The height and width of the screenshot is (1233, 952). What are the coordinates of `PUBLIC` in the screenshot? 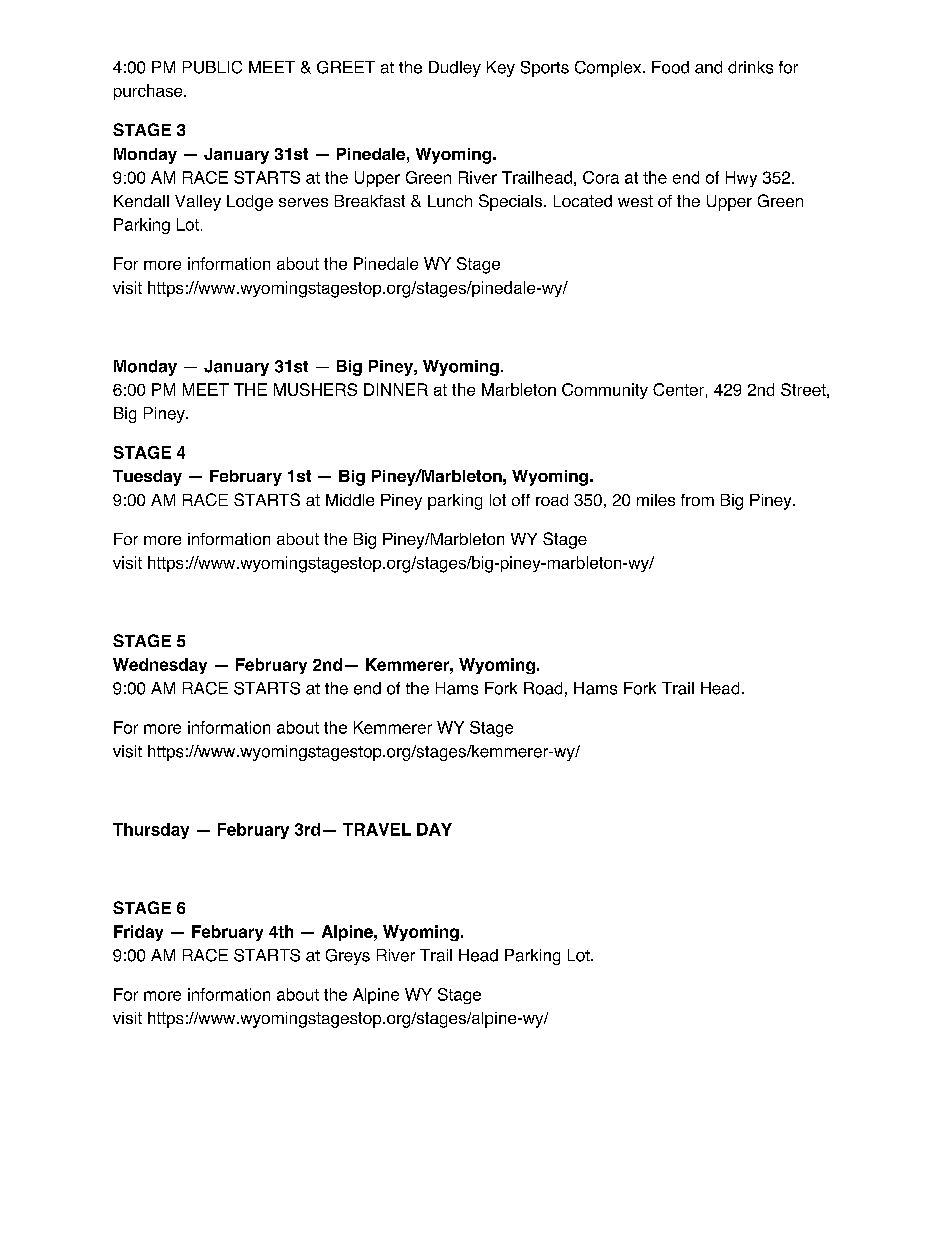 It's located at (212, 67).
